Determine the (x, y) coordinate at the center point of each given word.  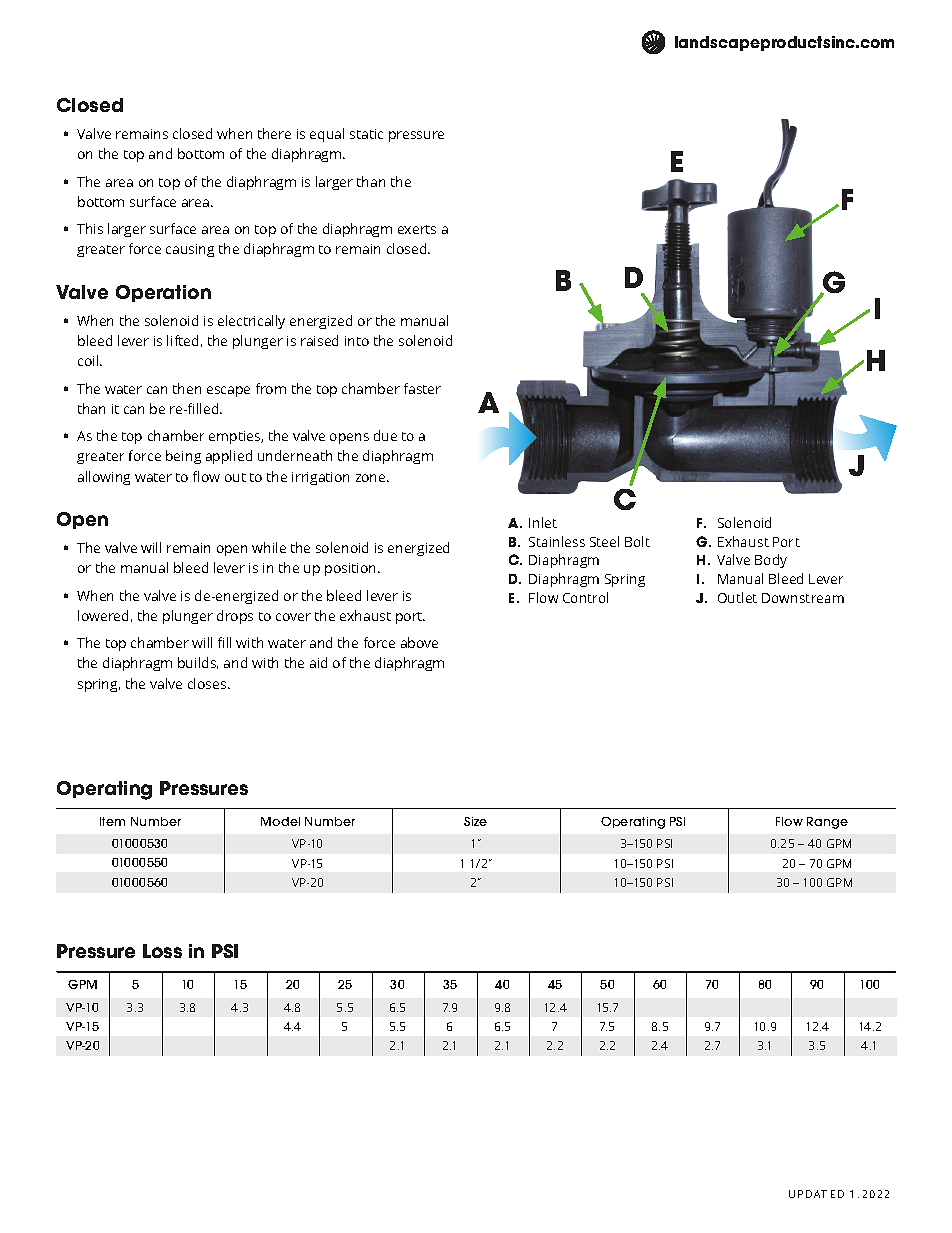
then (187, 388)
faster (422, 388)
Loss (162, 951)
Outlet (737, 597)
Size (475, 821)
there (274, 133)
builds (198, 663)
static (366, 134)
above (419, 642)
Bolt (637, 541)
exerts (417, 229)
